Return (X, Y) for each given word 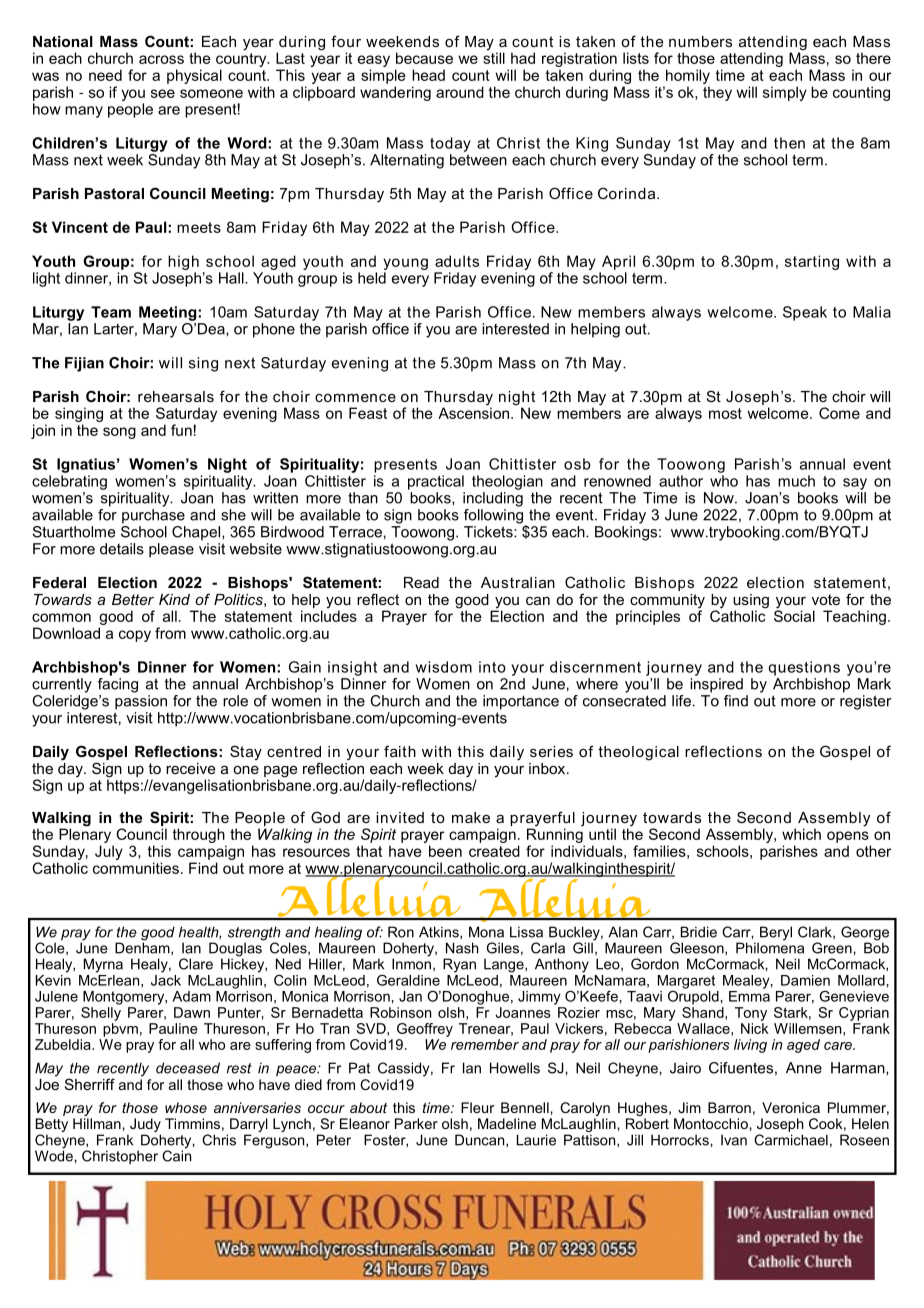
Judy (145, 1126)
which (801, 834)
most (725, 413)
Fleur (477, 1107)
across (161, 59)
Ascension (473, 413)
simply (785, 93)
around (460, 92)
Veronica (791, 1107)
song (119, 433)
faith (400, 751)
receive (190, 768)
